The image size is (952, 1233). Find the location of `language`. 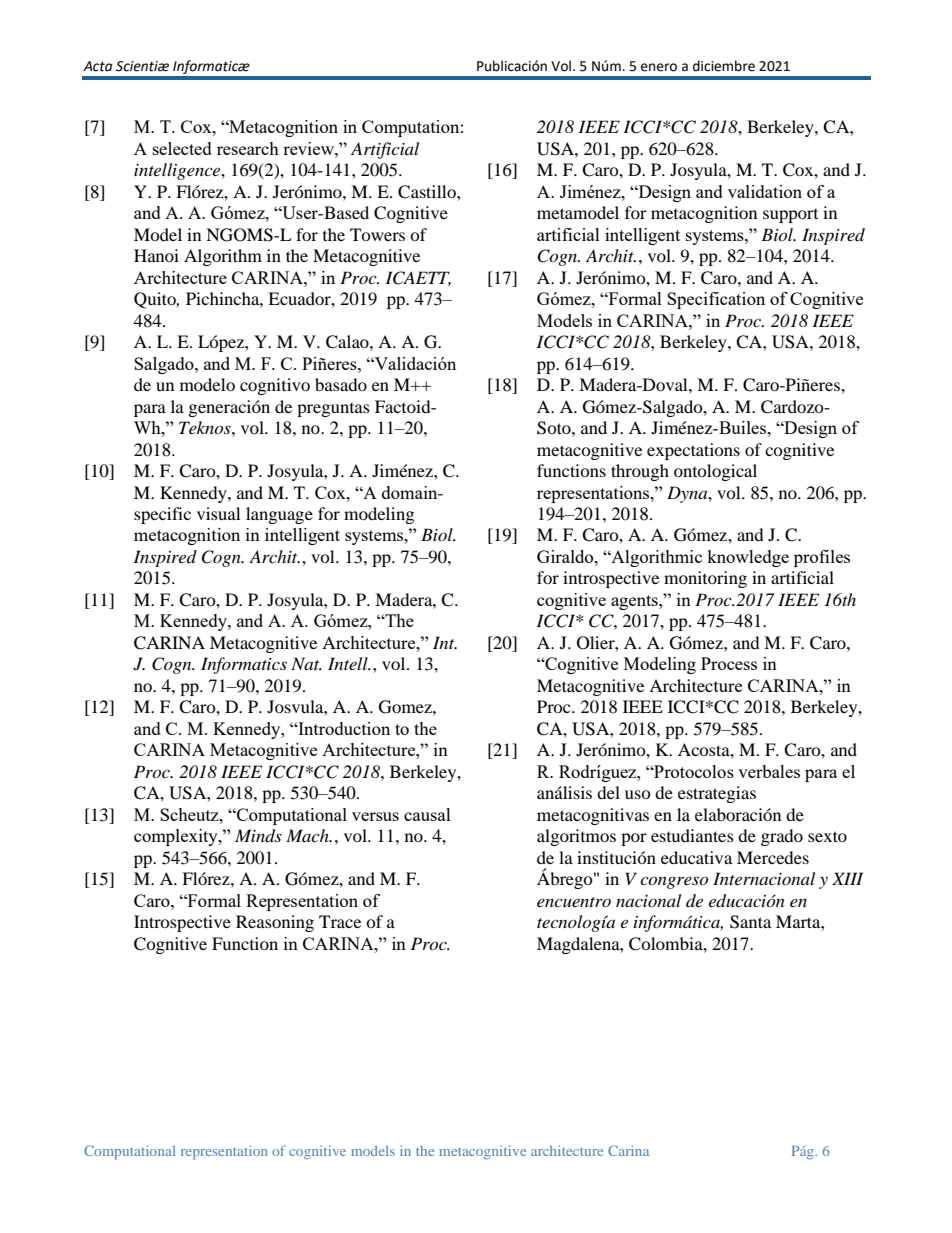

language is located at coordinates (279, 515).
